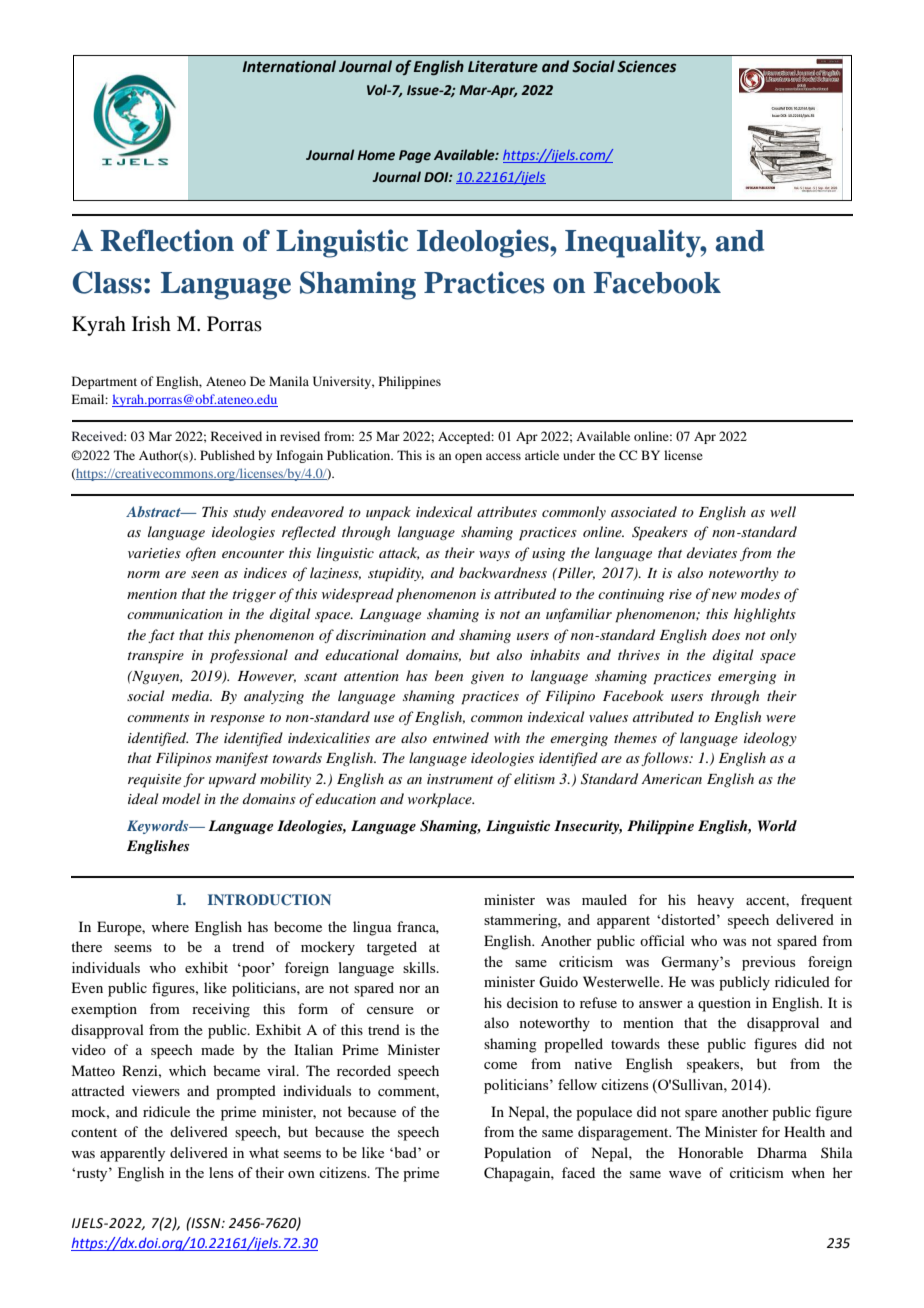 This image has width=924, height=1308. What do you see at coordinates (405, 1152) in the image?
I see `bad` at bounding box center [405, 1152].
